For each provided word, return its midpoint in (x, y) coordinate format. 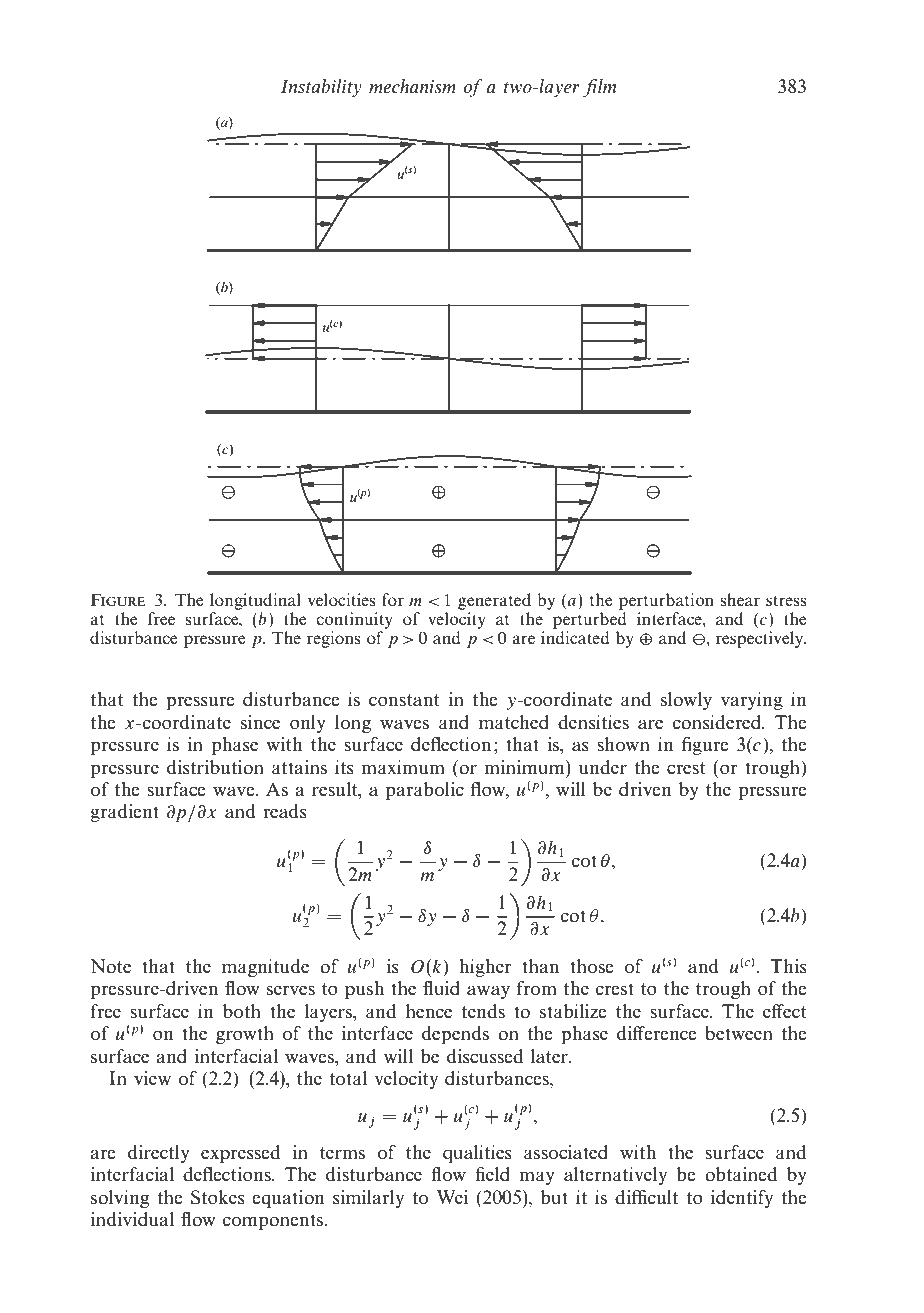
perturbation (666, 603)
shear (740, 599)
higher (485, 968)
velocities (342, 599)
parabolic (425, 791)
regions (334, 639)
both (242, 1011)
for (393, 599)
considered (718, 722)
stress (786, 600)
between (739, 1033)
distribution (215, 767)
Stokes (218, 1197)
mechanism (412, 86)
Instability (321, 88)
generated (494, 603)
